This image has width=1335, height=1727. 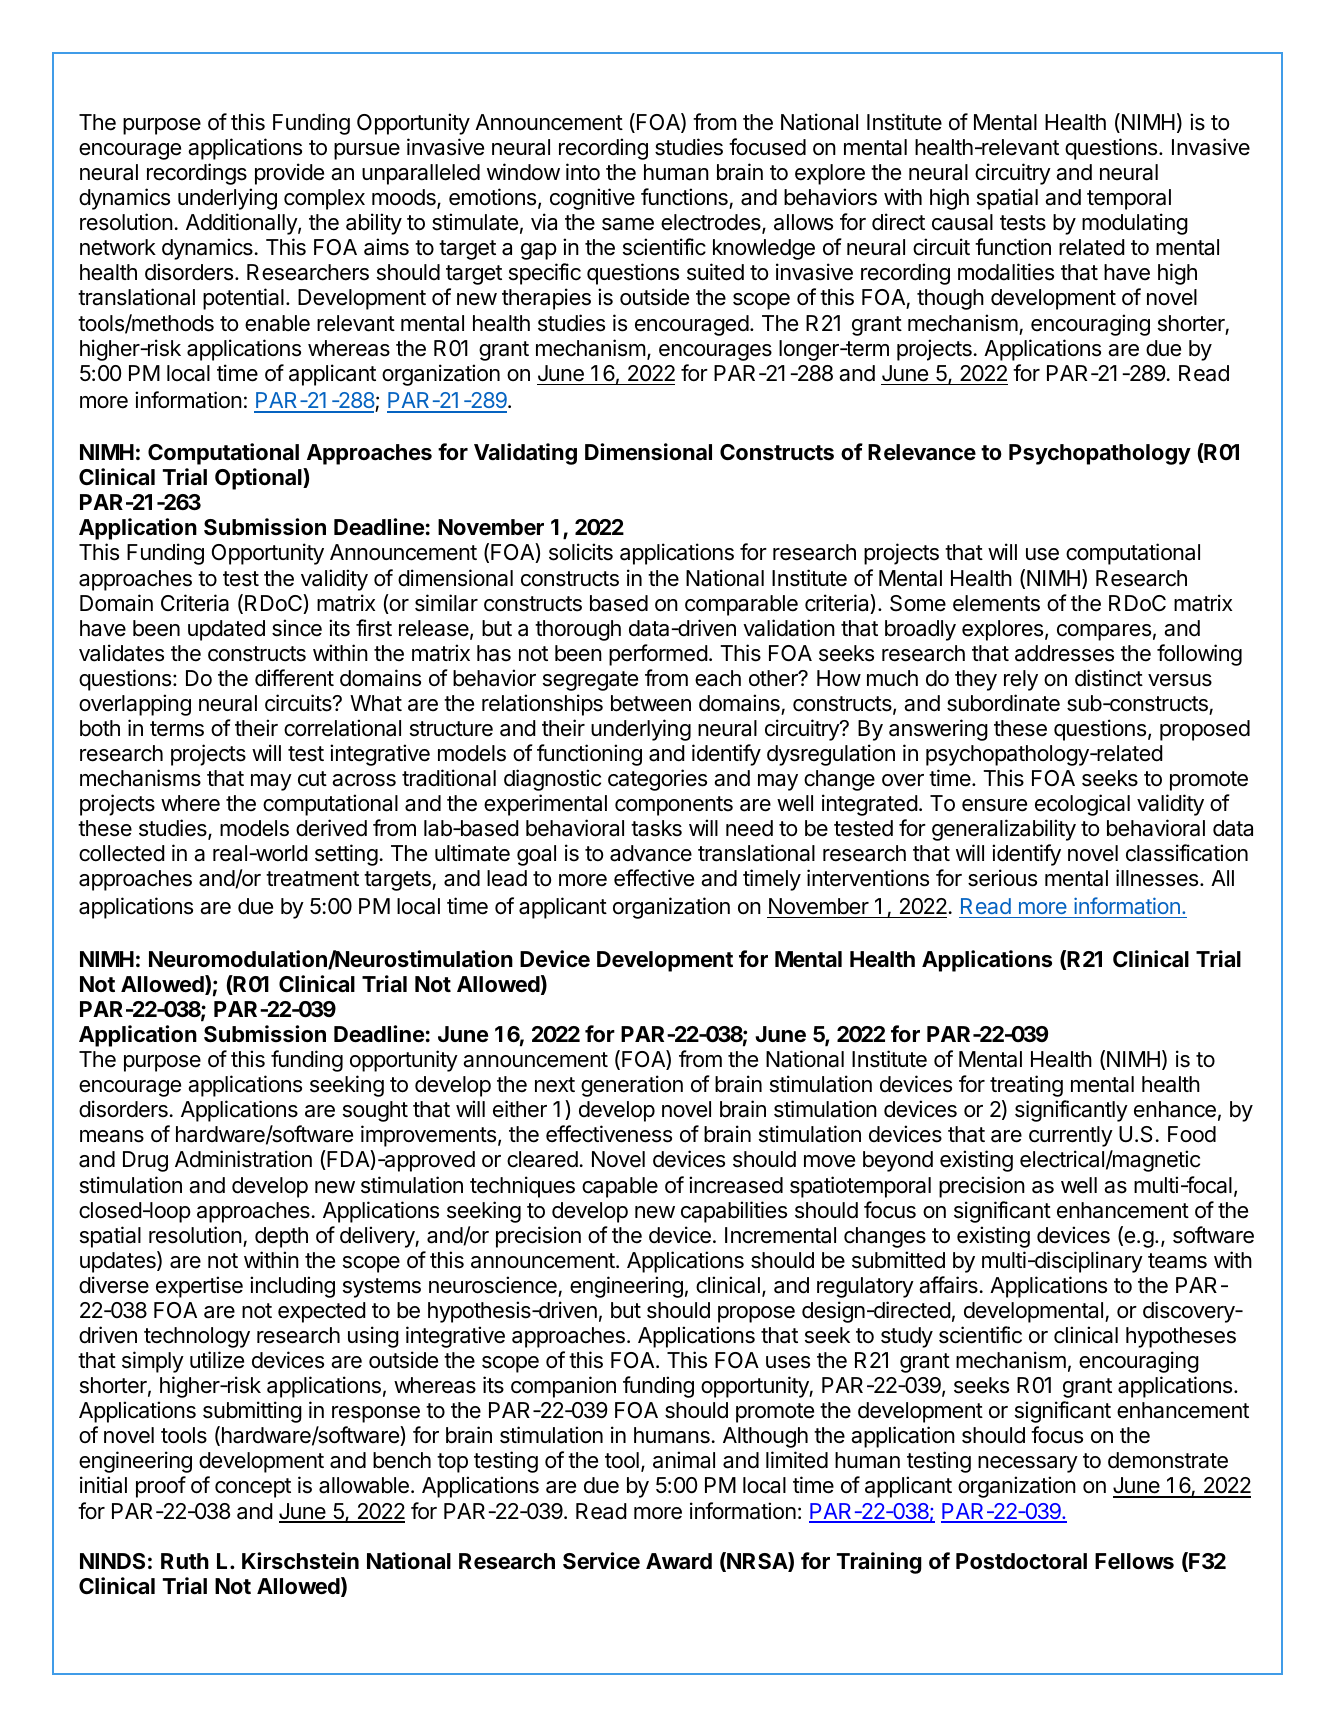 I want to click on provide, so click(x=289, y=174).
